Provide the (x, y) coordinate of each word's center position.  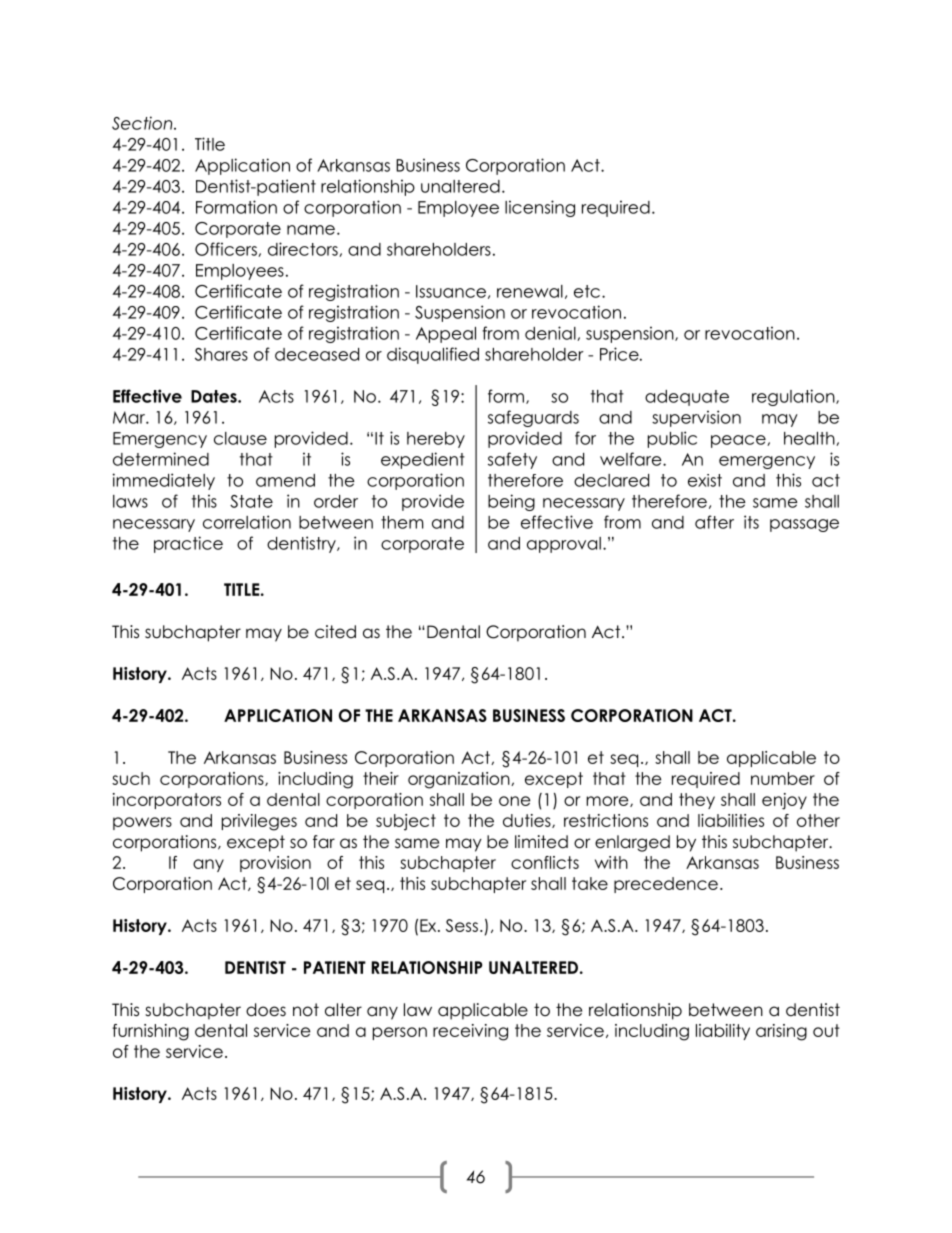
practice (188, 544)
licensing (540, 208)
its (751, 522)
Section (143, 123)
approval (564, 545)
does (266, 1010)
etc (587, 291)
